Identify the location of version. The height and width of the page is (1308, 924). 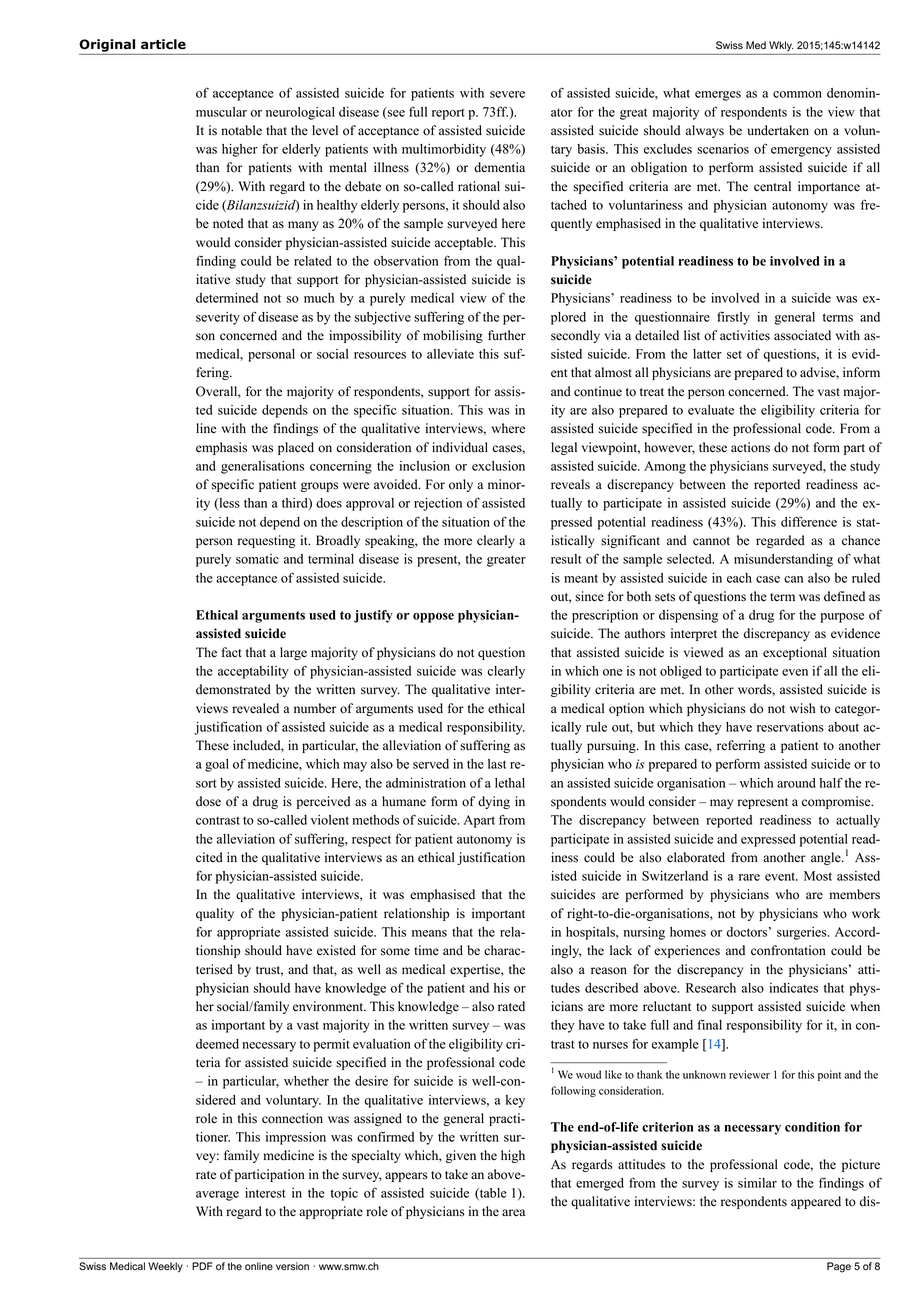
(292, 1266).
